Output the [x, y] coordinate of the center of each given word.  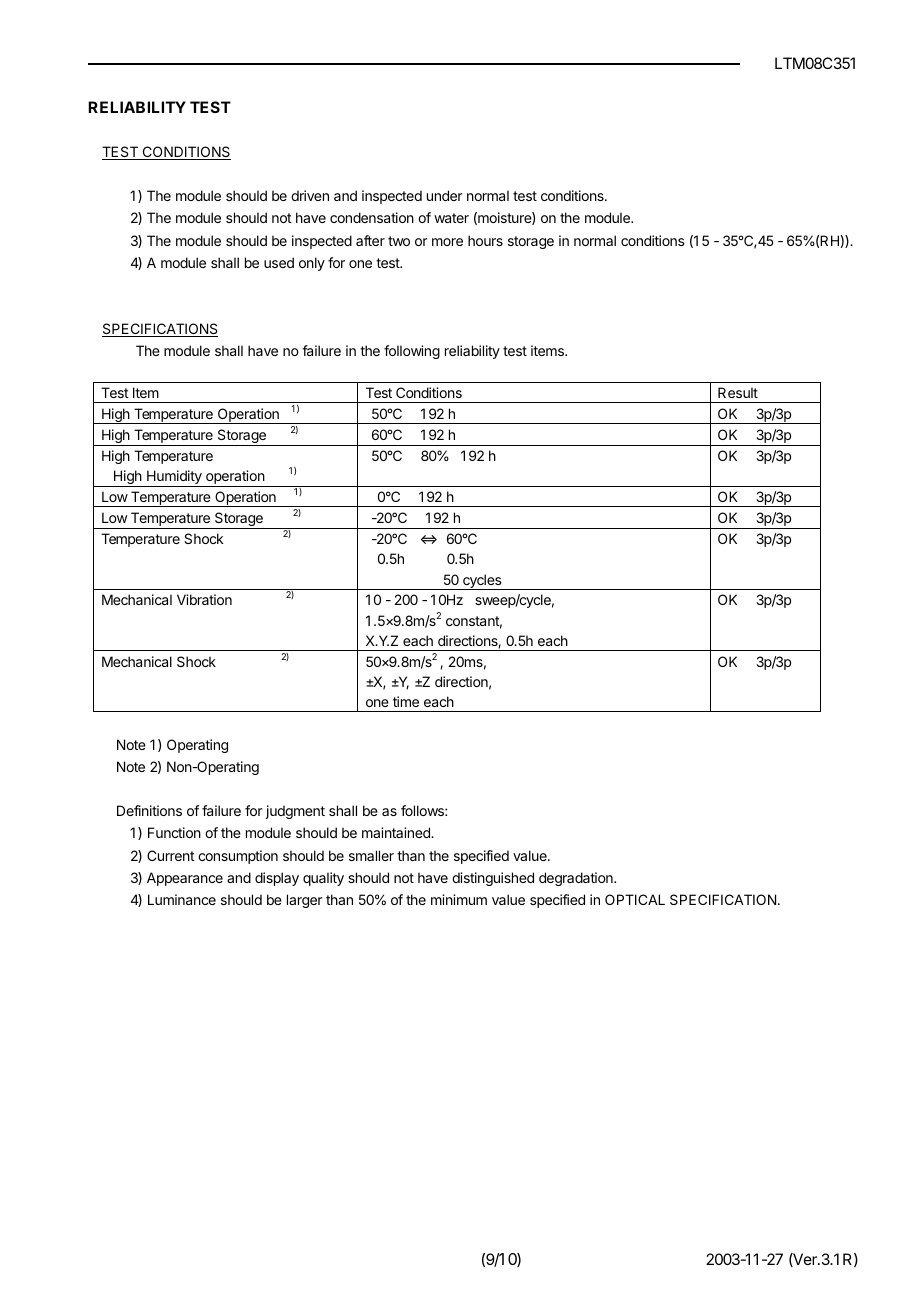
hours [485, 240]
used [279, 262]
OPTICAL [635, 899]
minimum [459, 899]
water [451, 218]
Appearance [185, 879]
